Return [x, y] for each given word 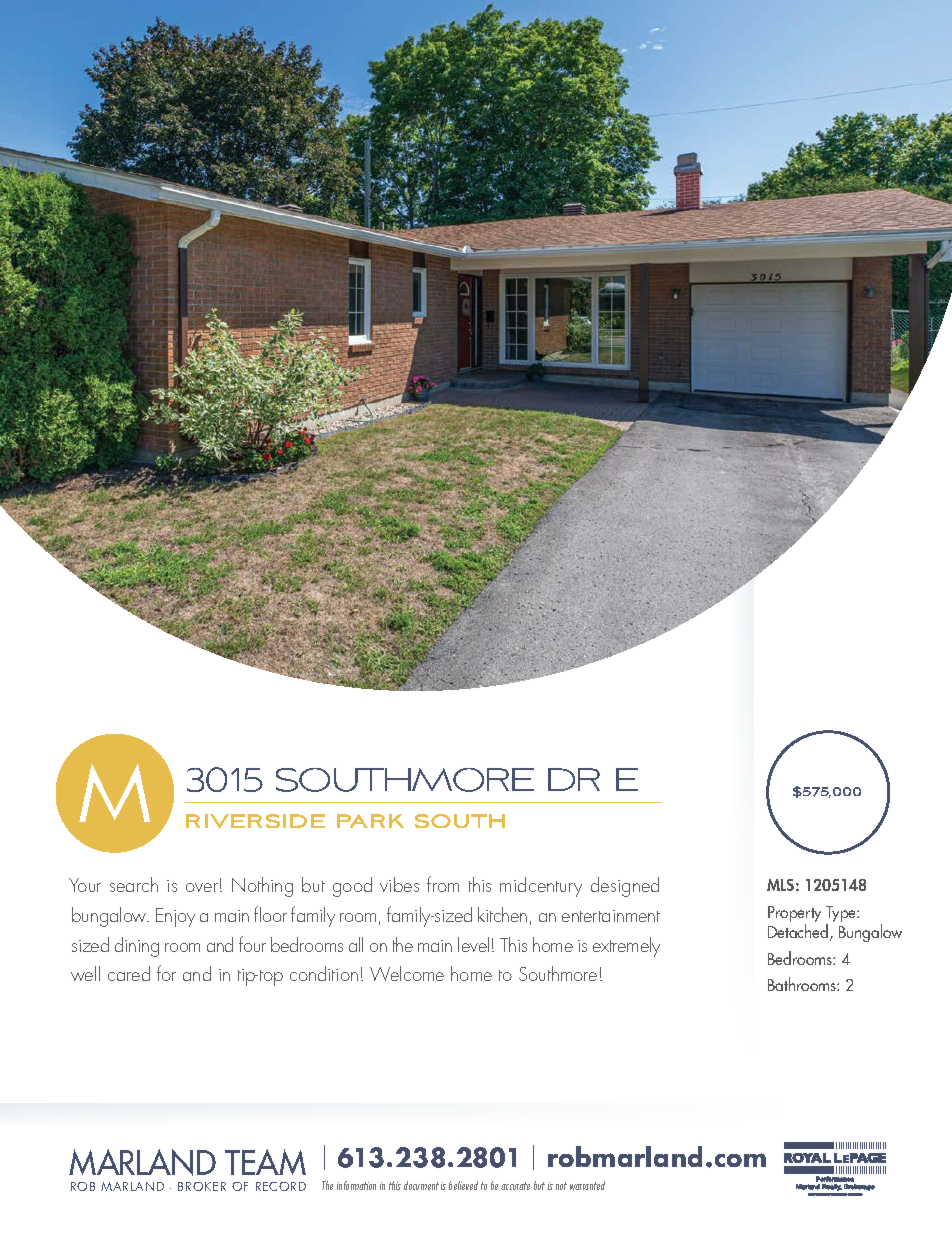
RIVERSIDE [255, 821]
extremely [626, 947]
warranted [587, 1185]
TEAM [265, 1162]
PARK [370, 821]
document [421, 1185]
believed [463, 1185]
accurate [515, 1186]
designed [625, 887]
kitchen [502, 914]
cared [129, 973]
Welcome [407, 973]
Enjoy [175, 917]
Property [794, 915]
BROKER [202, 1186]
